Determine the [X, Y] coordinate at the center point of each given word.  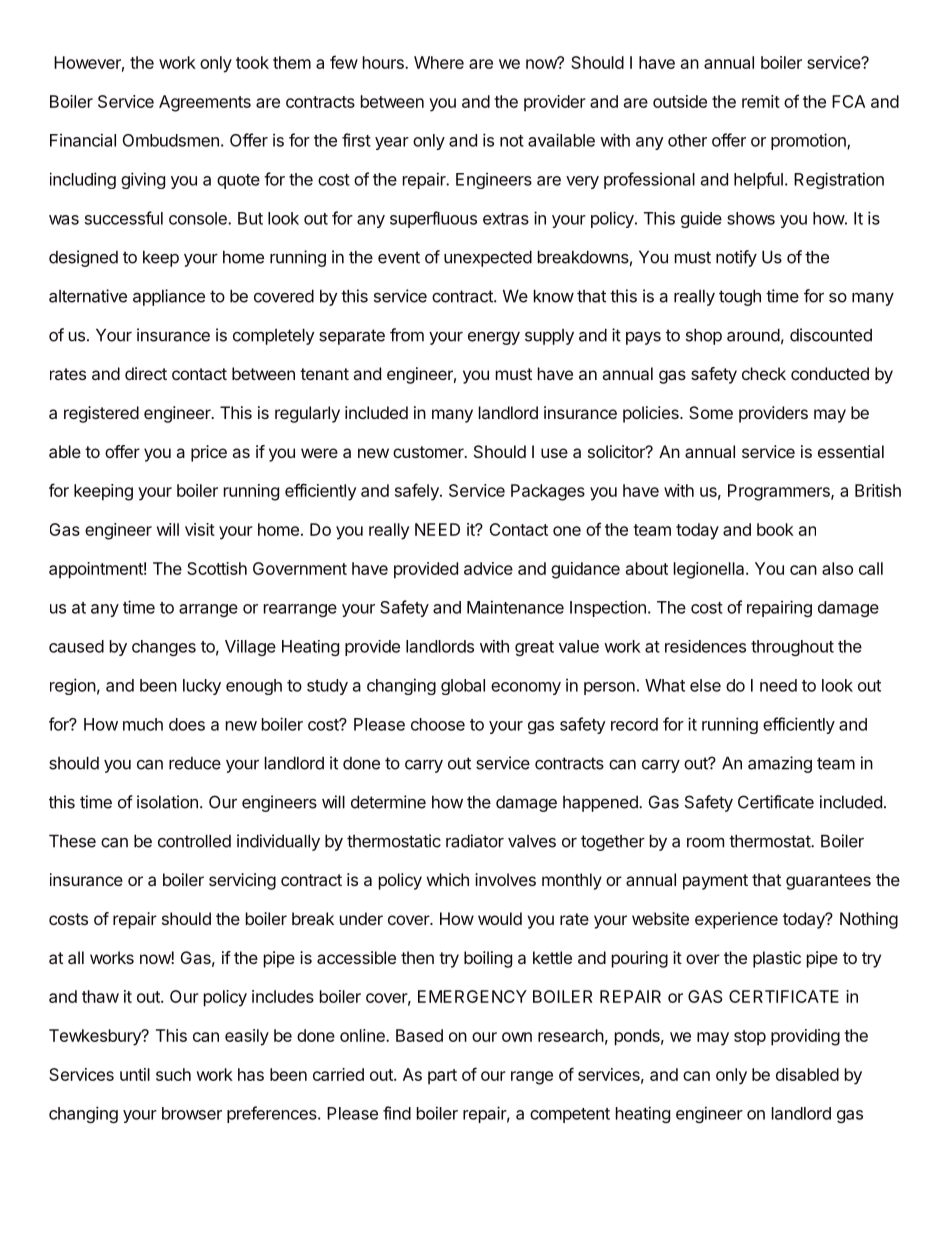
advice [488, 568]
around [753, 335]
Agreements [205, 103]
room [705, 842]
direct [146, 373]
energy [494, 338]
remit [761, 101]
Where [439, 62]
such [173, 1074]
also [837, 568]
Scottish [217, 568]
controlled [194, 841]
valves [532, 841]
